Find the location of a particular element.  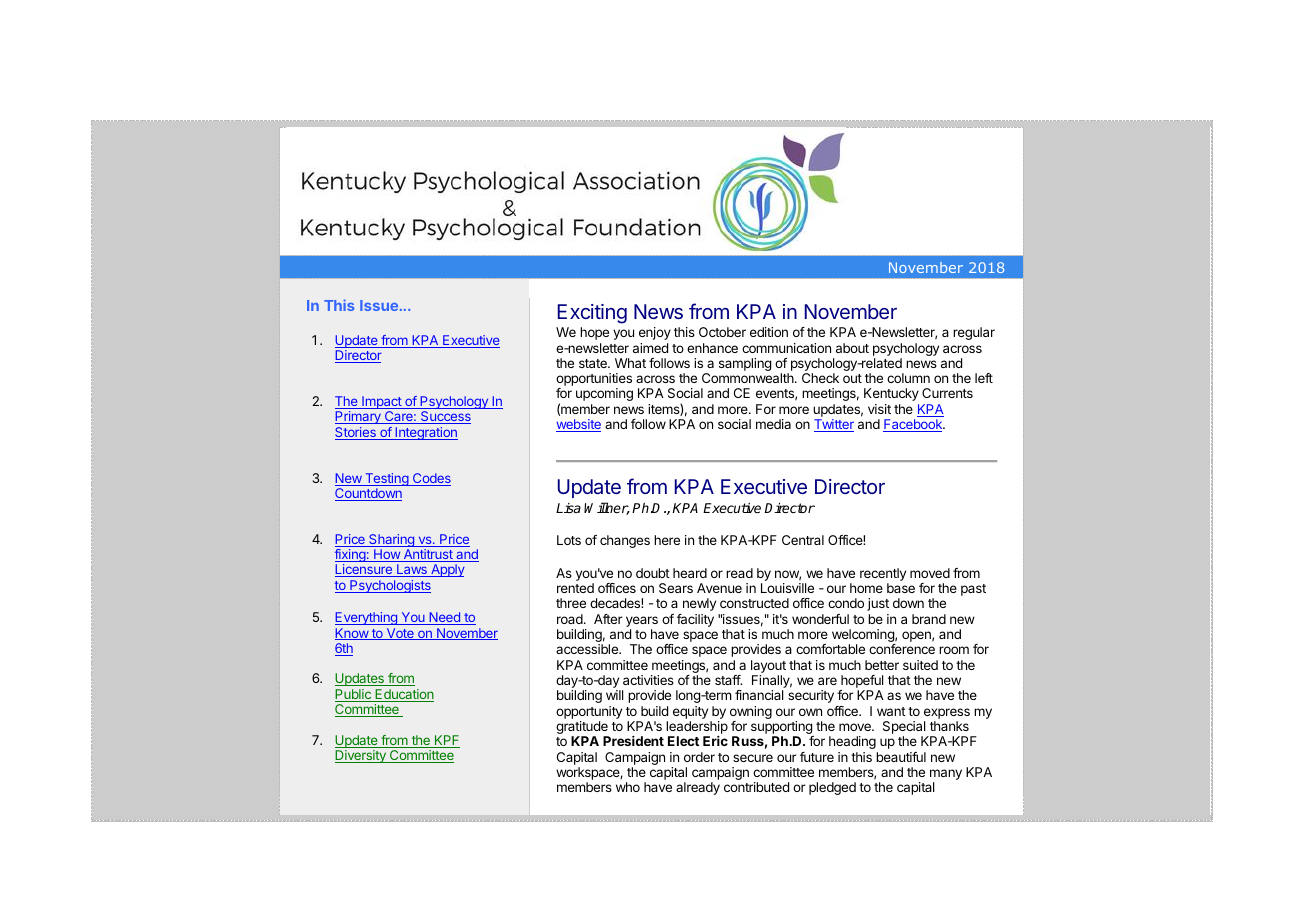

Exciting is located at coordinates (592, 314).
